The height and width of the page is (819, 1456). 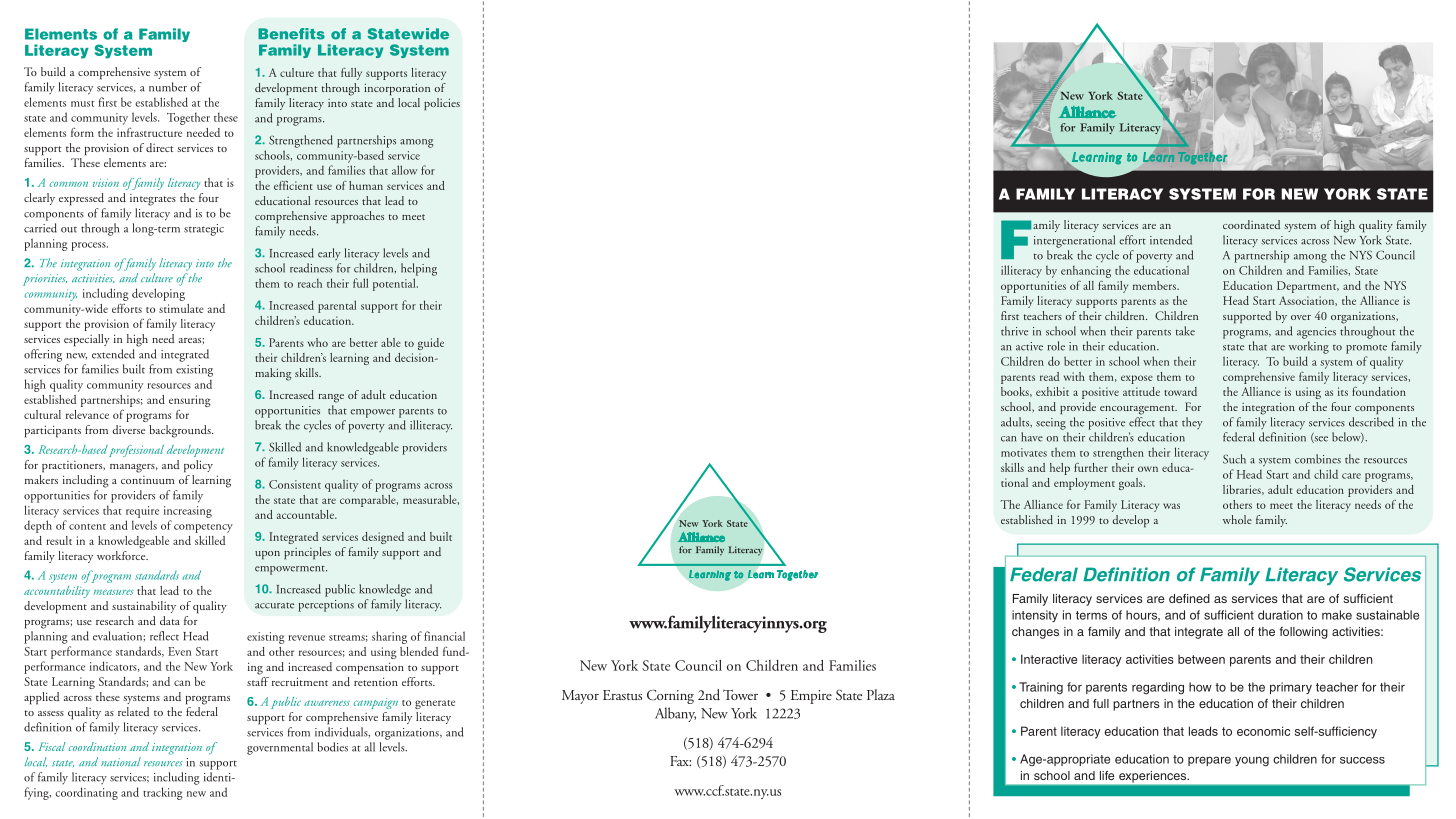 I want to click on prepare, so click(x=1209, y=761).
